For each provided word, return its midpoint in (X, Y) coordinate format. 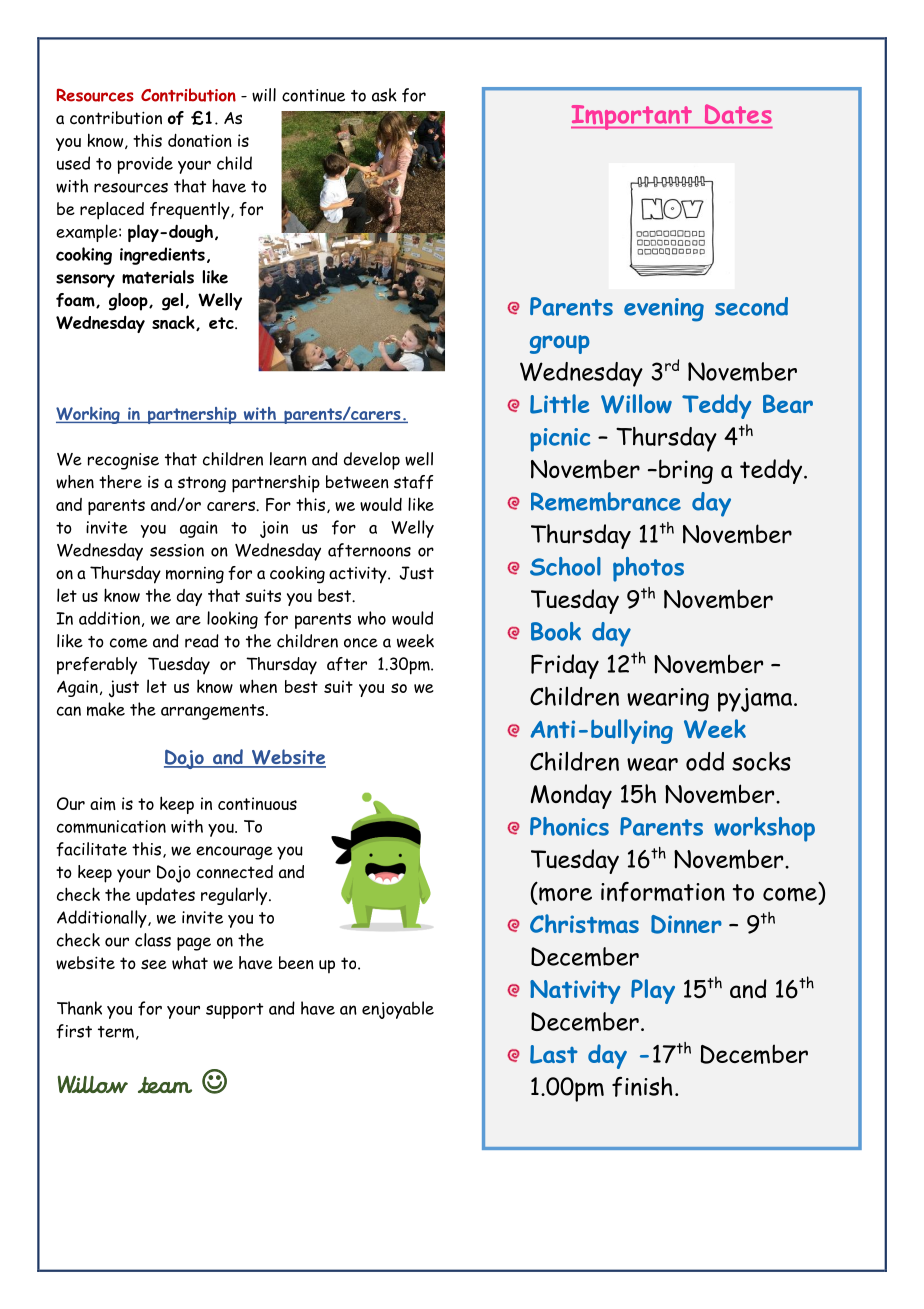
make (106, 709)
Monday (571, 796)
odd (705, 761)
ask (384, 95)
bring (686, 471)
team (165, 1085)
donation (200, 140)
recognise (123, 461)
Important (632, 117)
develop (372, 461)
